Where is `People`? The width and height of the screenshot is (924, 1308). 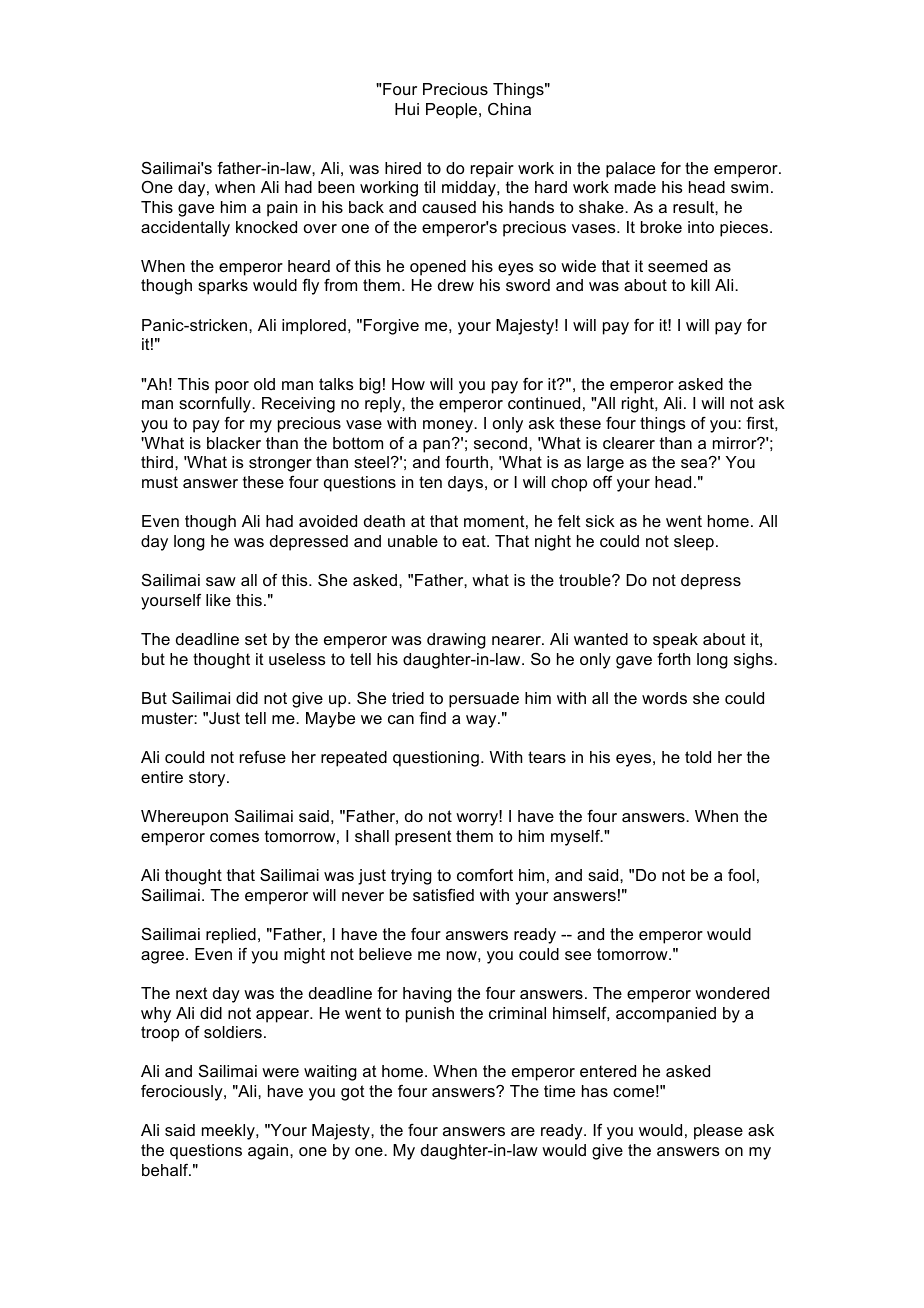
People is located at coordinates (453, 111).
